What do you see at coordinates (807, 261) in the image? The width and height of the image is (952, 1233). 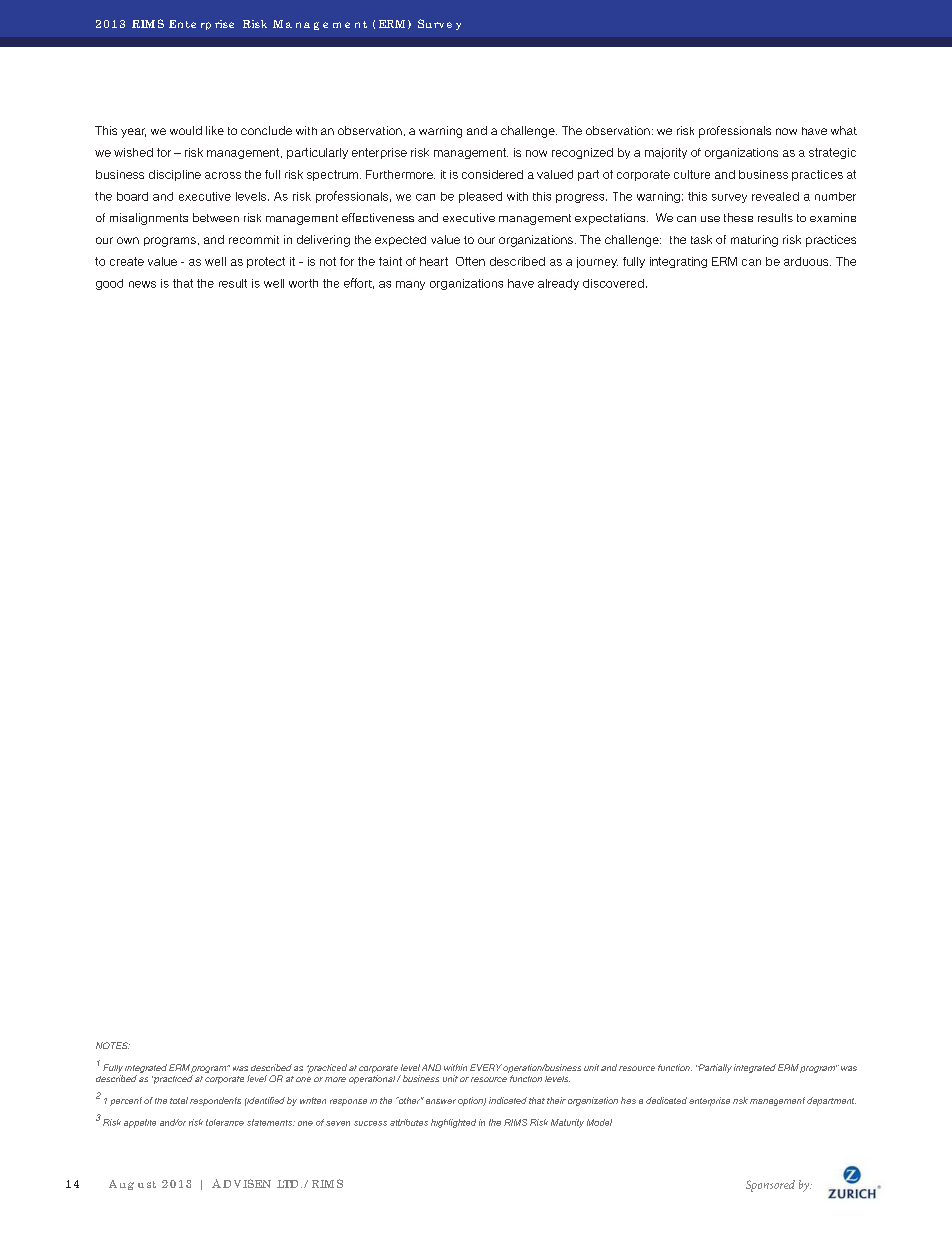 I see `arduous` at bounding box center [807, 261].
